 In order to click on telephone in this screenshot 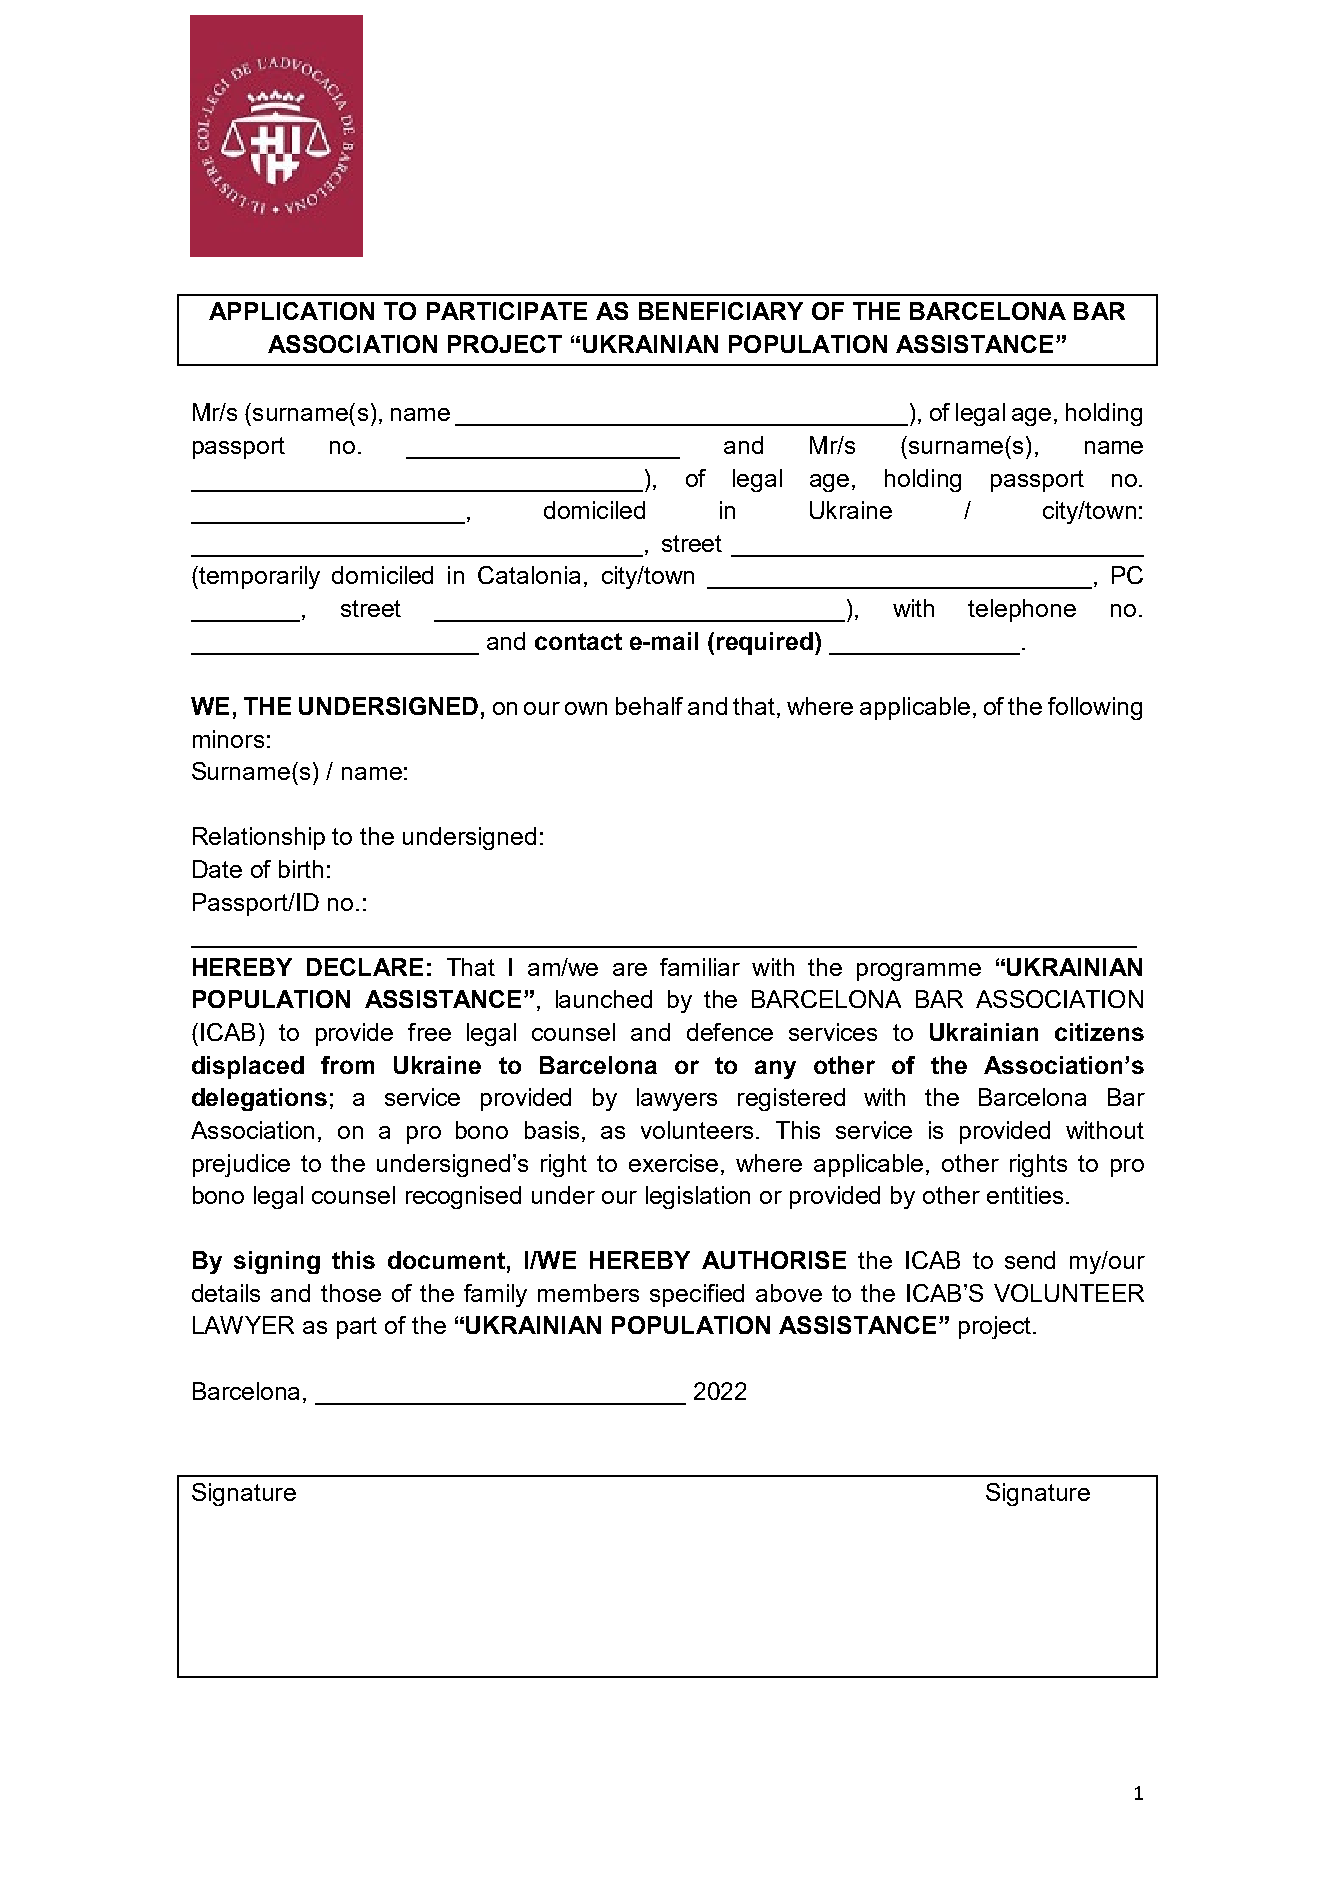, I will do `click(1022, 610)`.
